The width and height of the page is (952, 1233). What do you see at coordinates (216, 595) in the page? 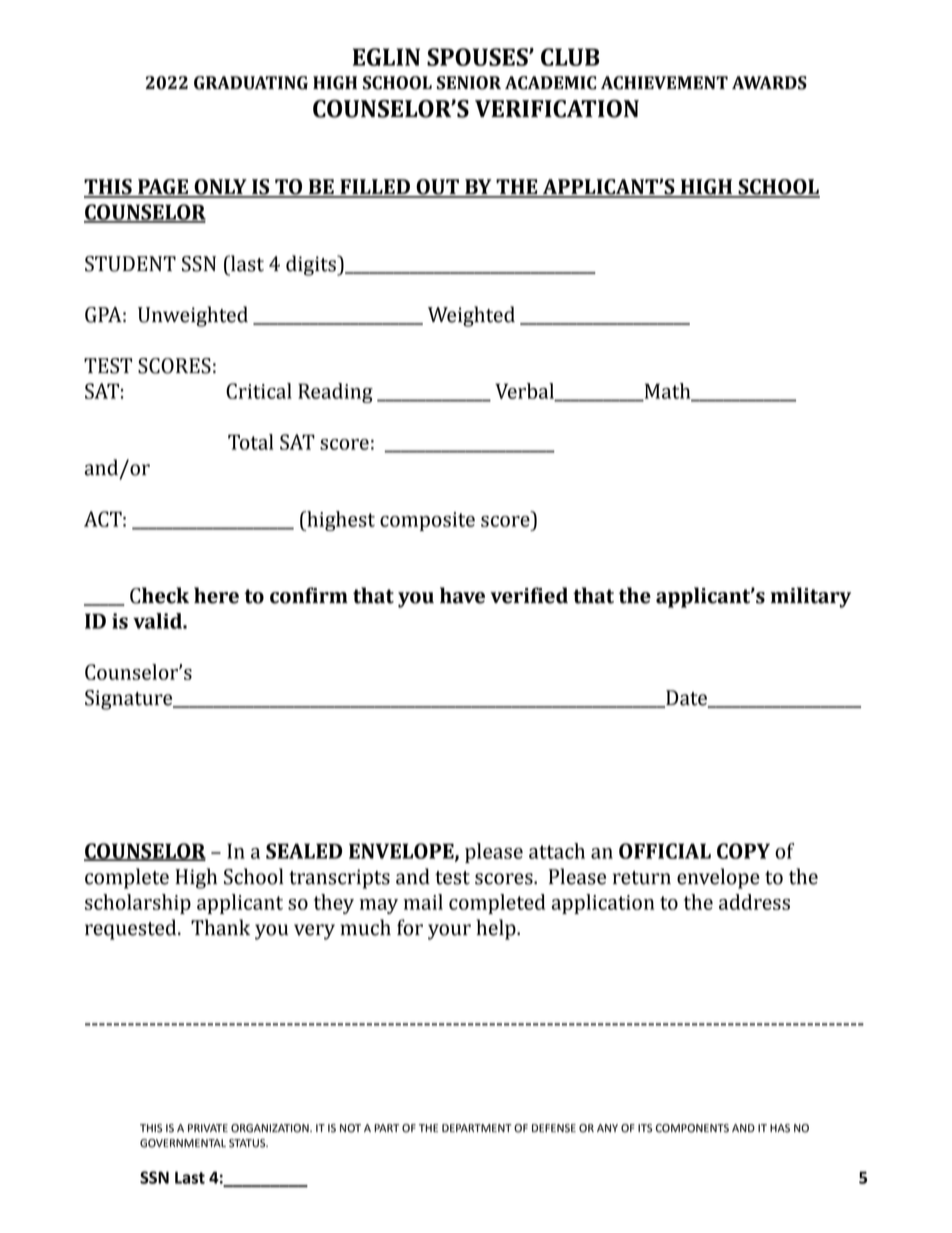
I see `here` at bounding box center [216, 595].
